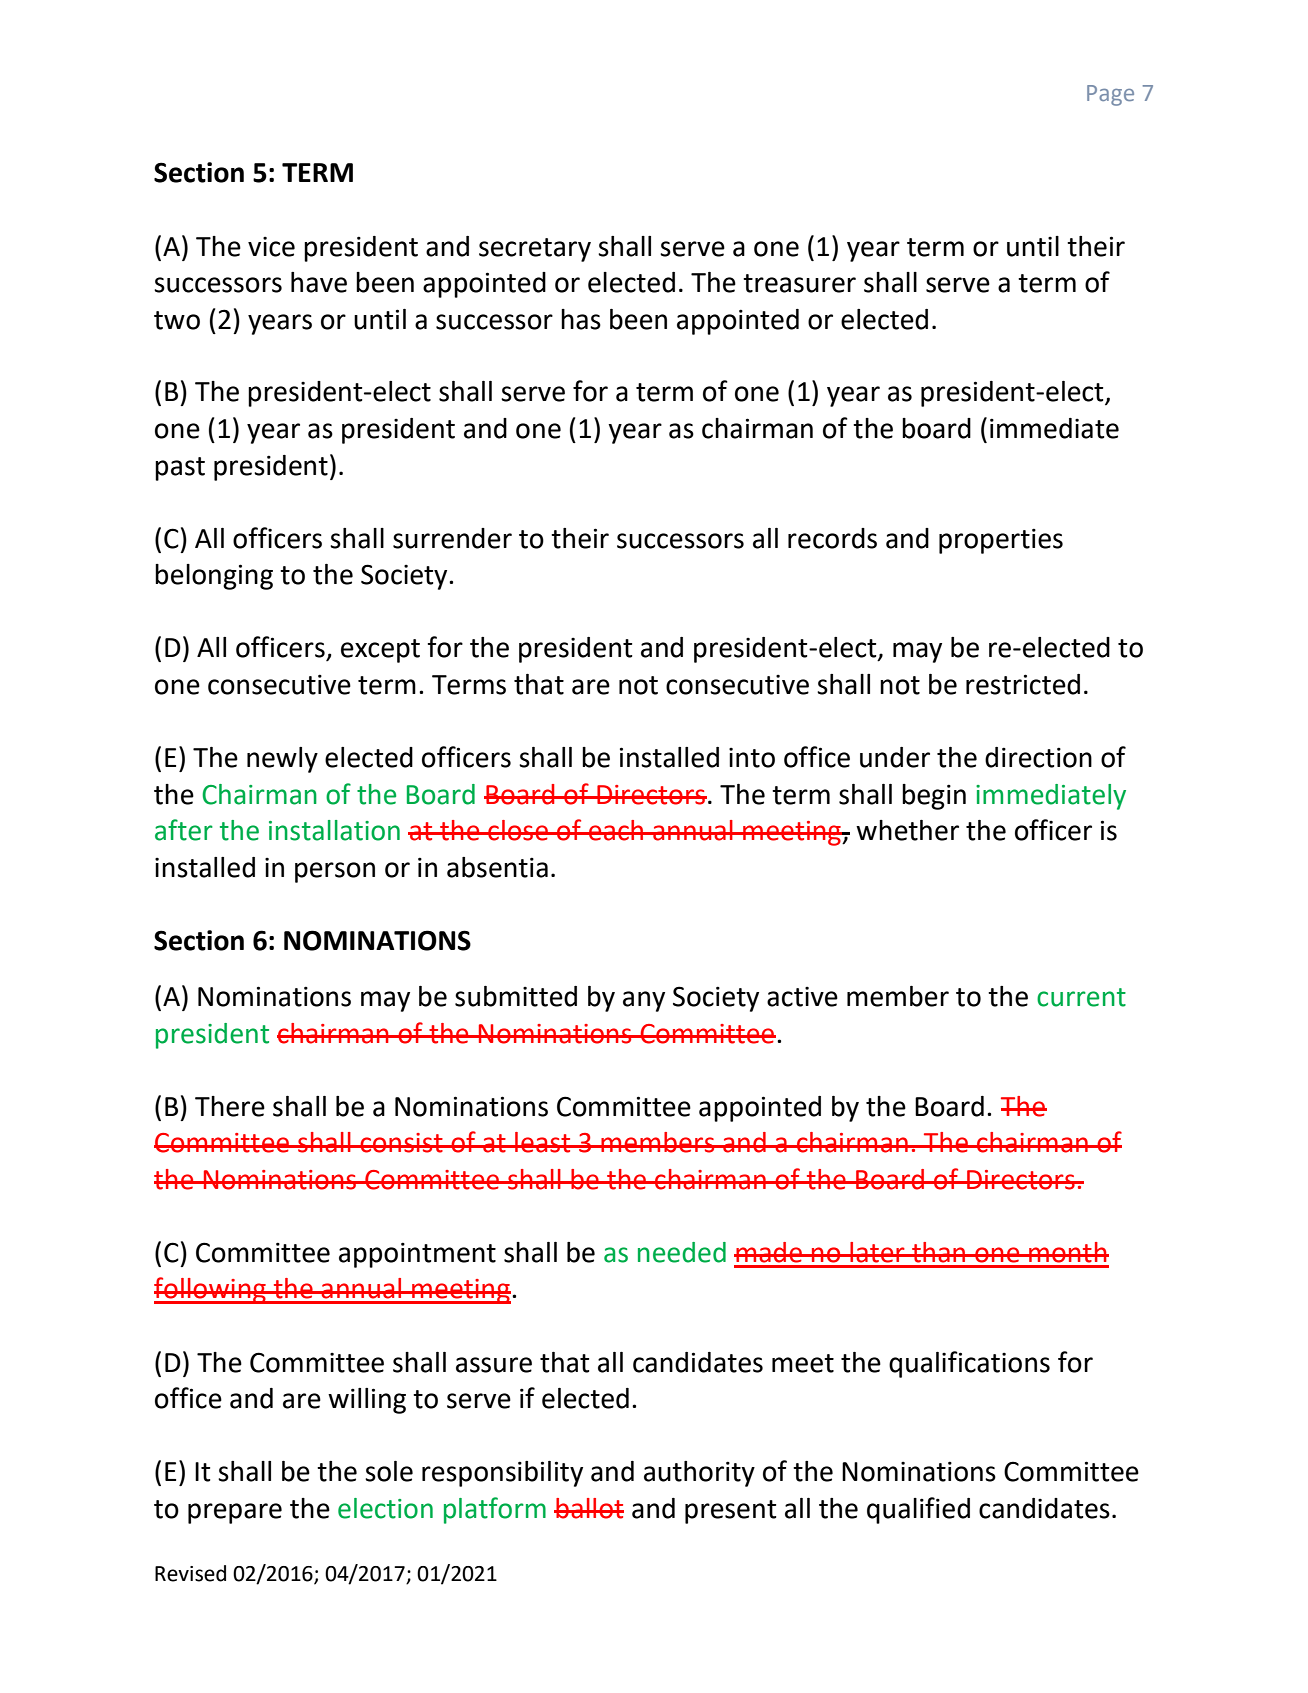 This document has width=1308, height=1693. Describe the element at coordinates (1081, 997) in the document. I see `current` at that location.
